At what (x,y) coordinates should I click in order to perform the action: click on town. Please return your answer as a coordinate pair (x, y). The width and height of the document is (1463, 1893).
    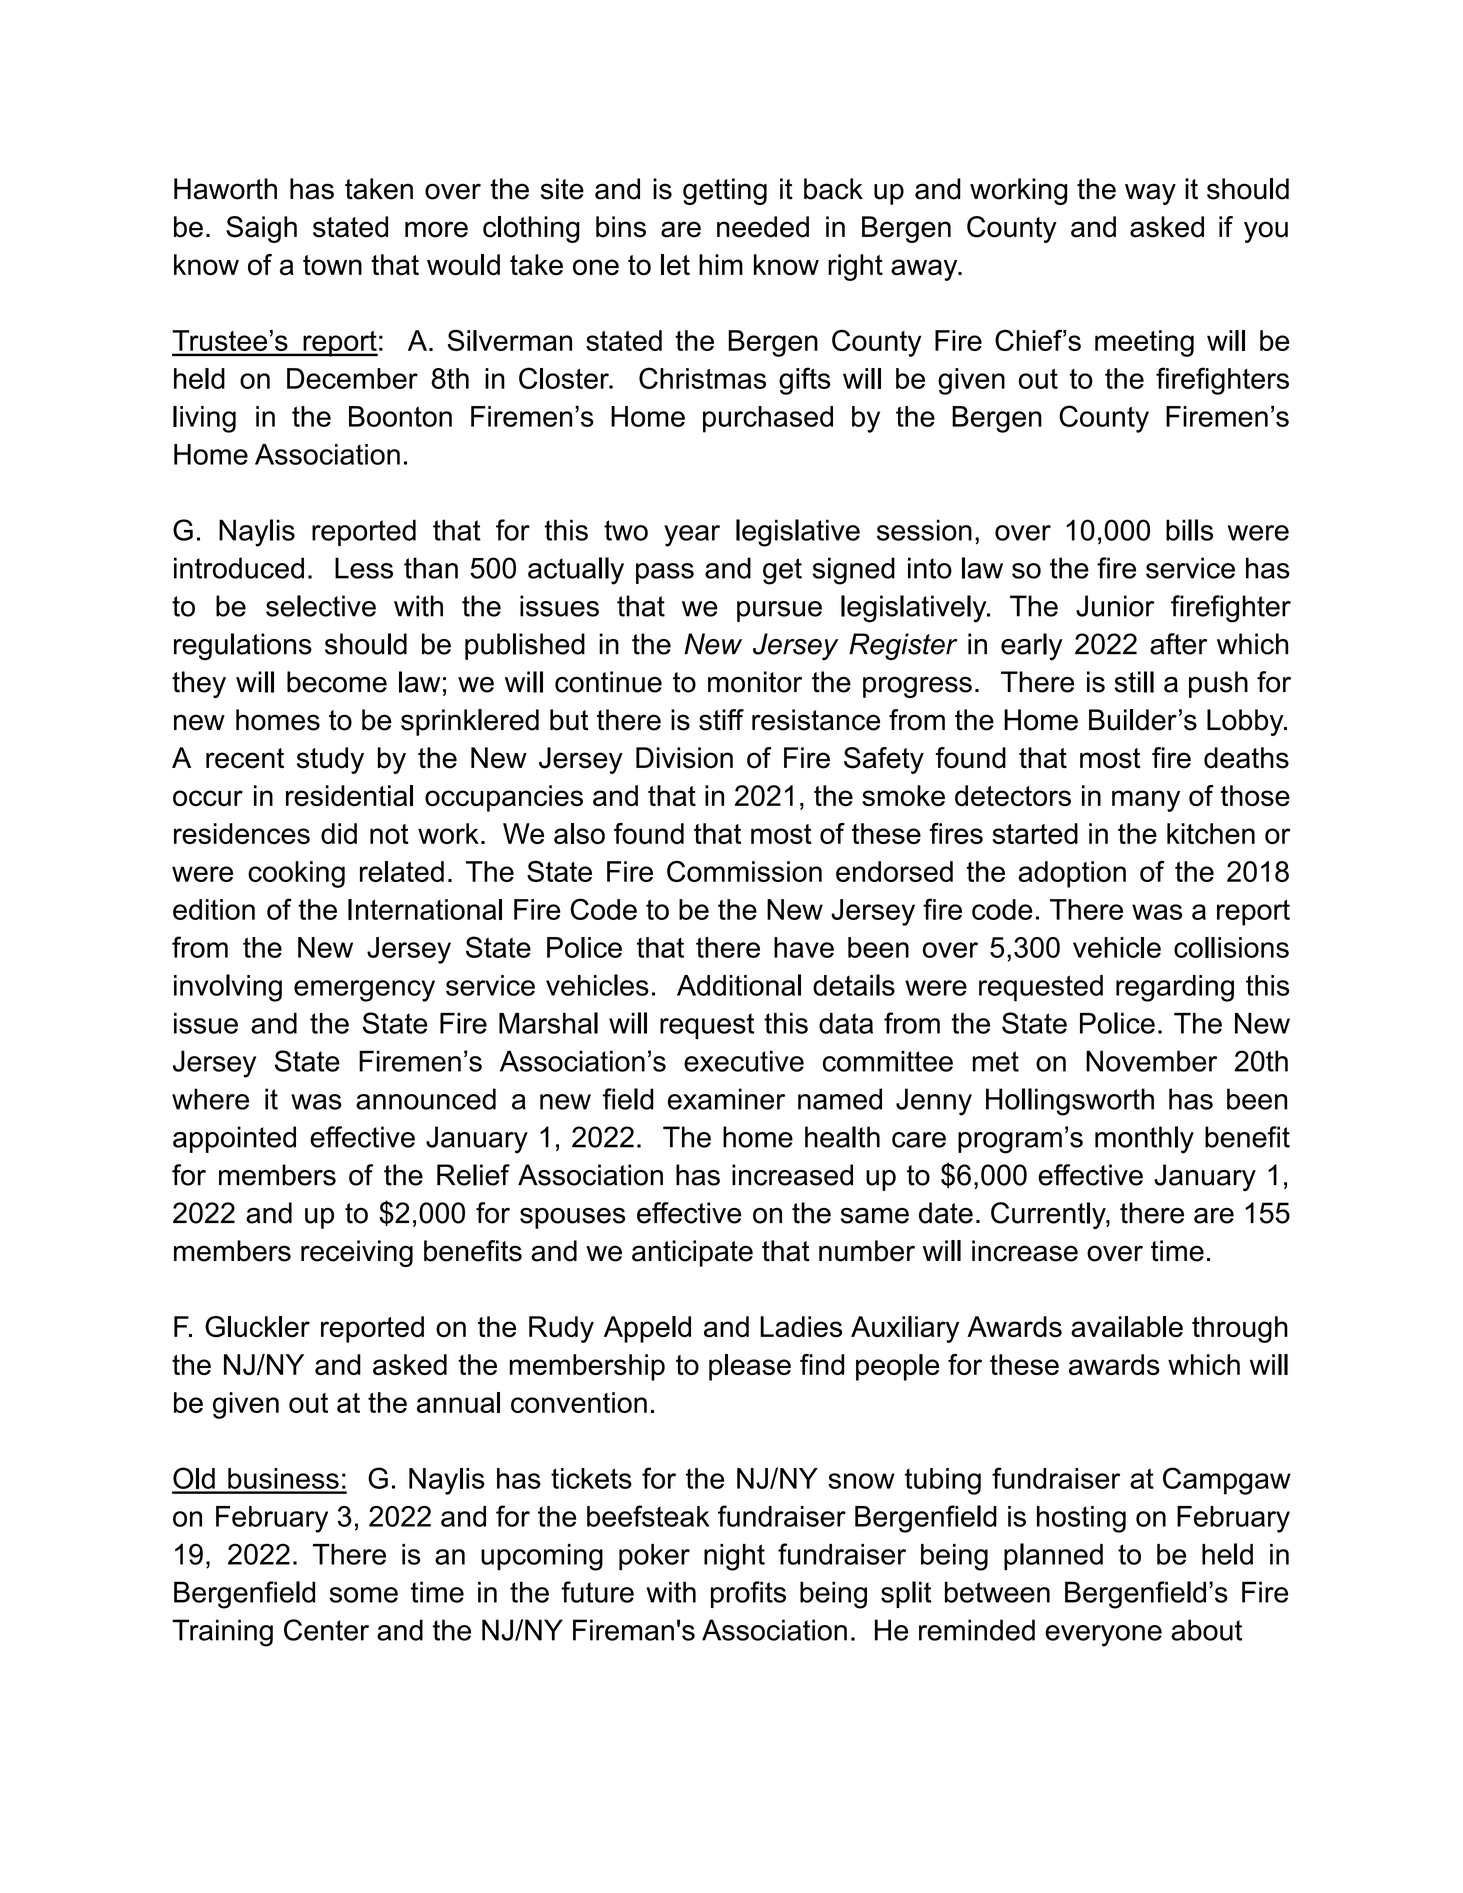
    Looking at the image, I should click on (332, 265).
